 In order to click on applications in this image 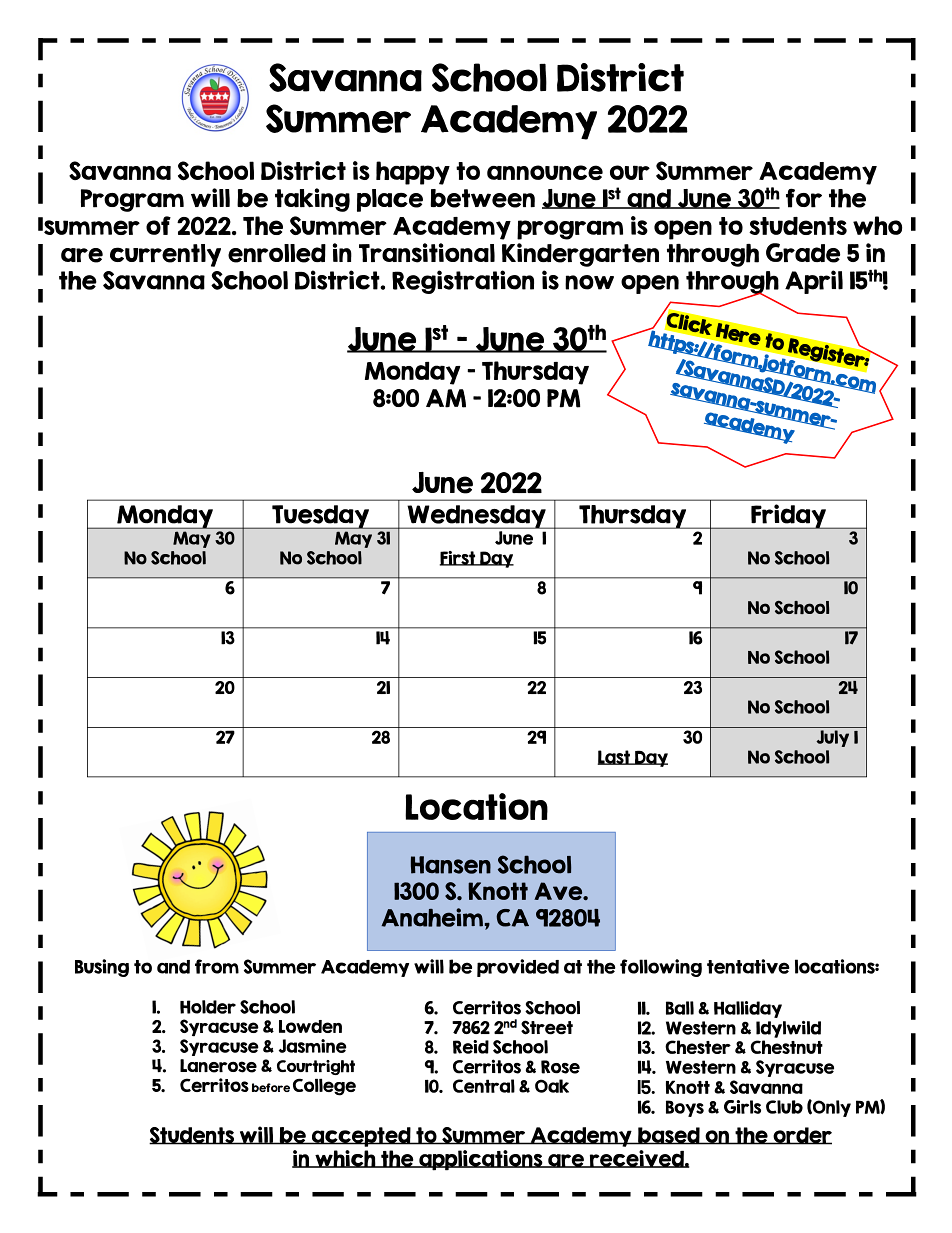, I will do `click(481, 1160)`.
